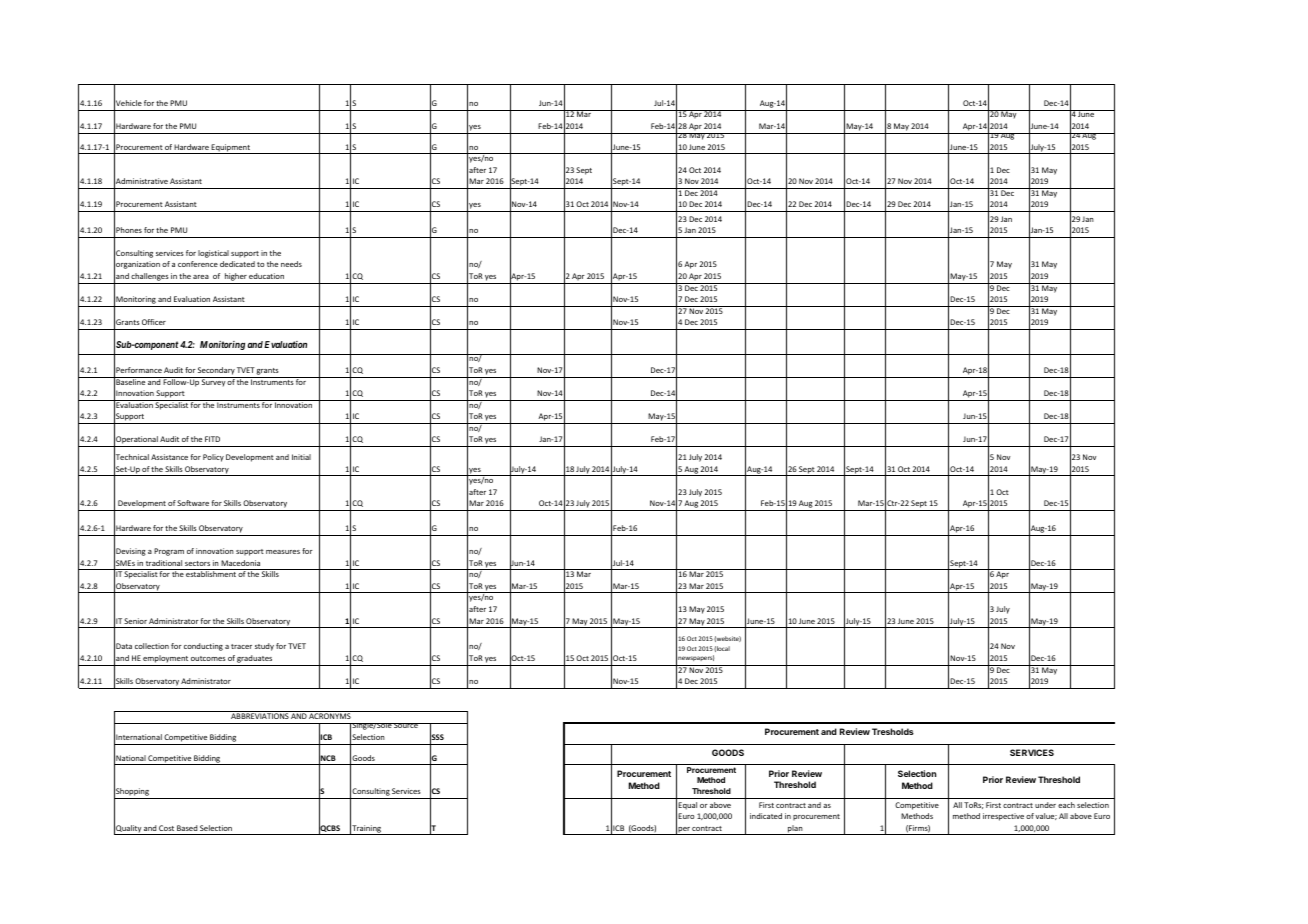  What do you see at coordinates (213, 382) in the image?
I see `Survey` at bounding box center [213, 382].
